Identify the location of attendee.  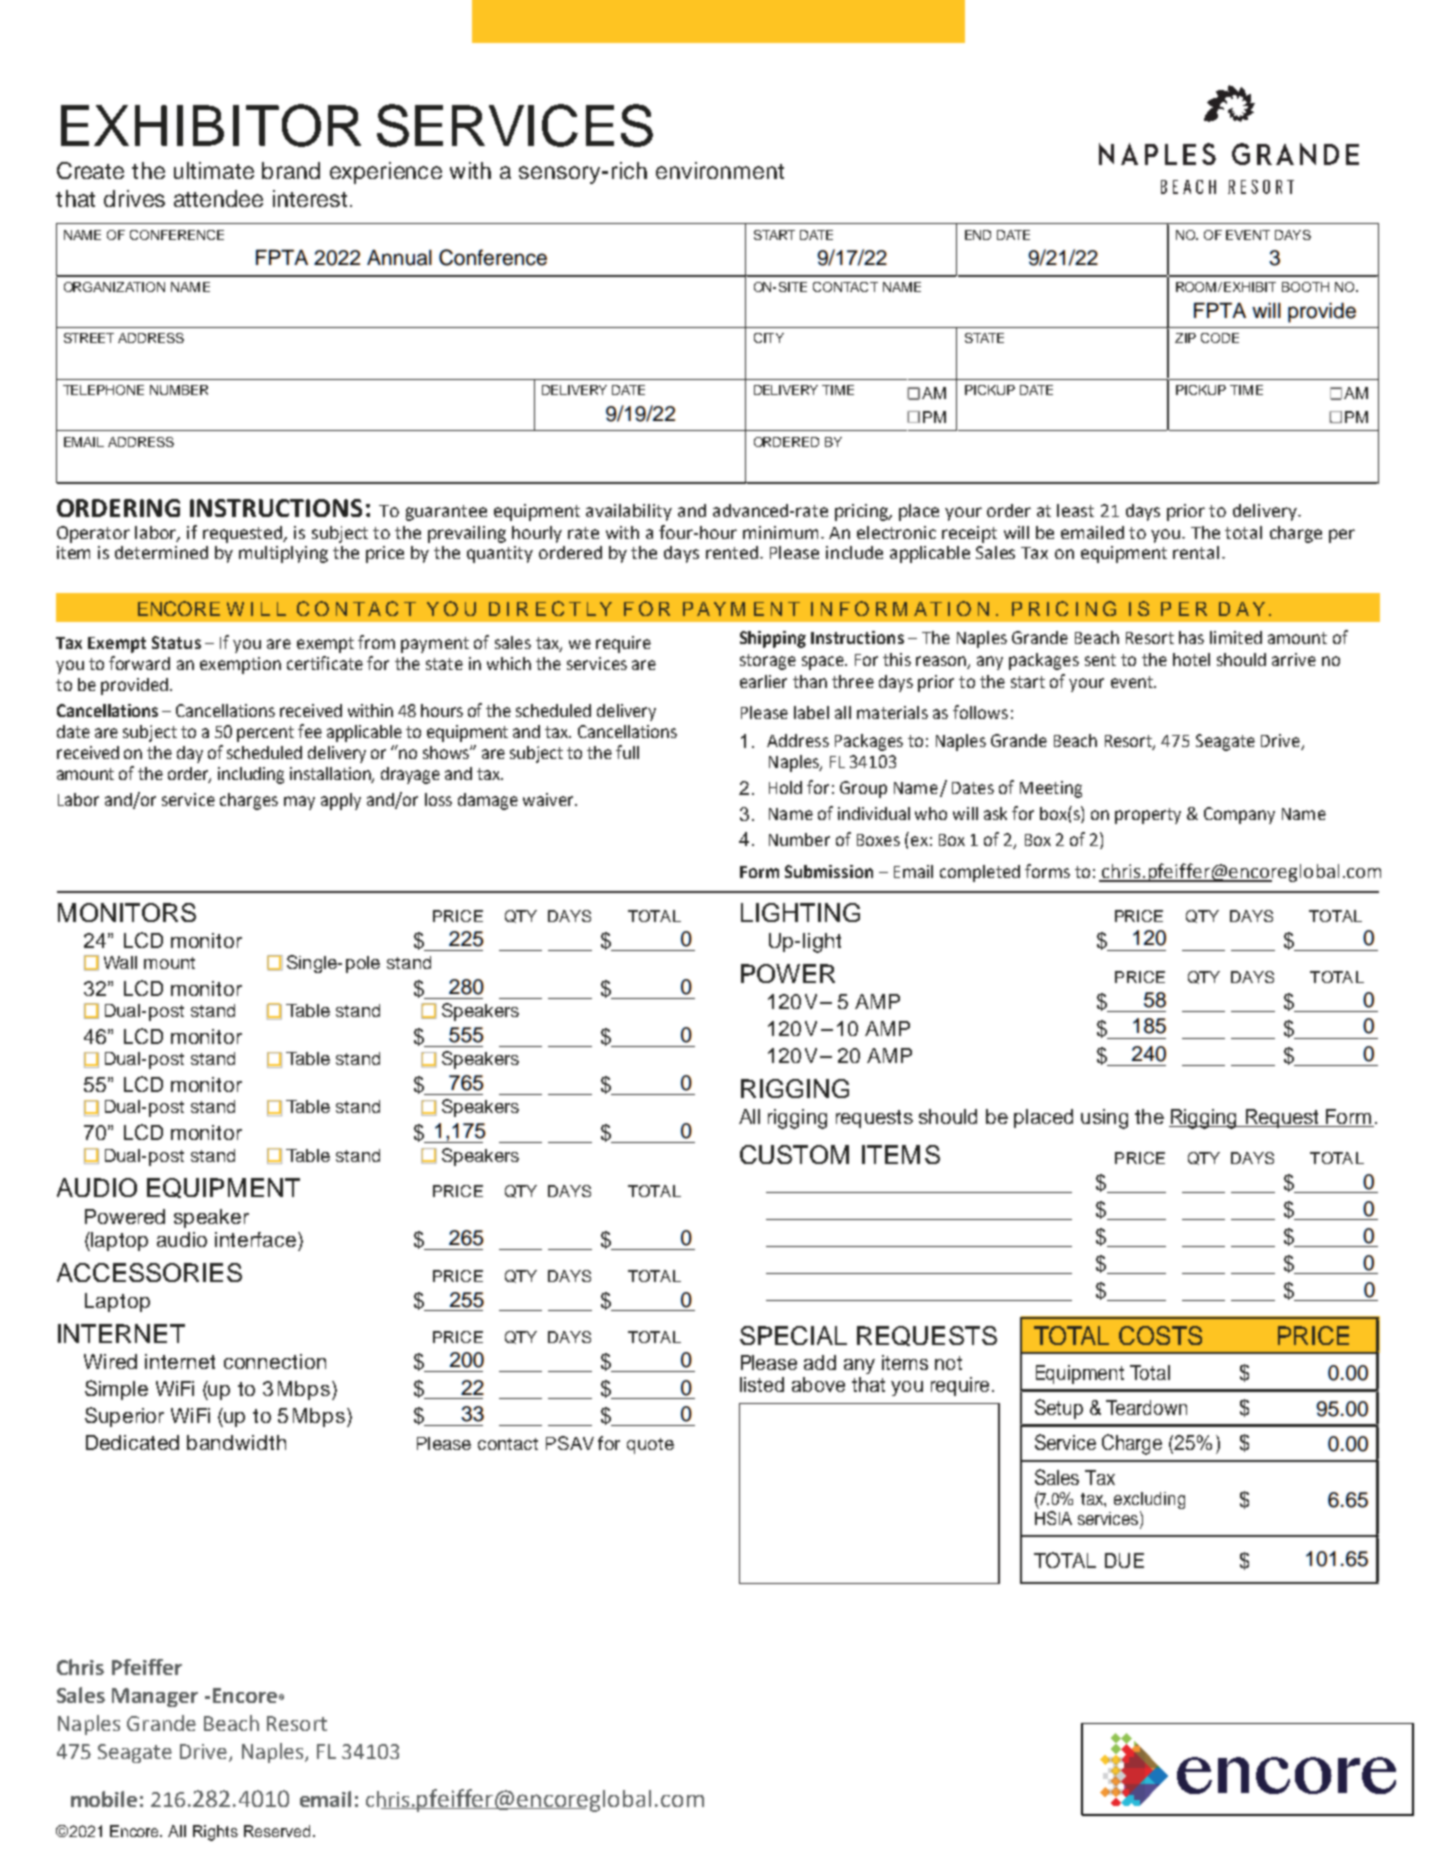
(218, 198).
